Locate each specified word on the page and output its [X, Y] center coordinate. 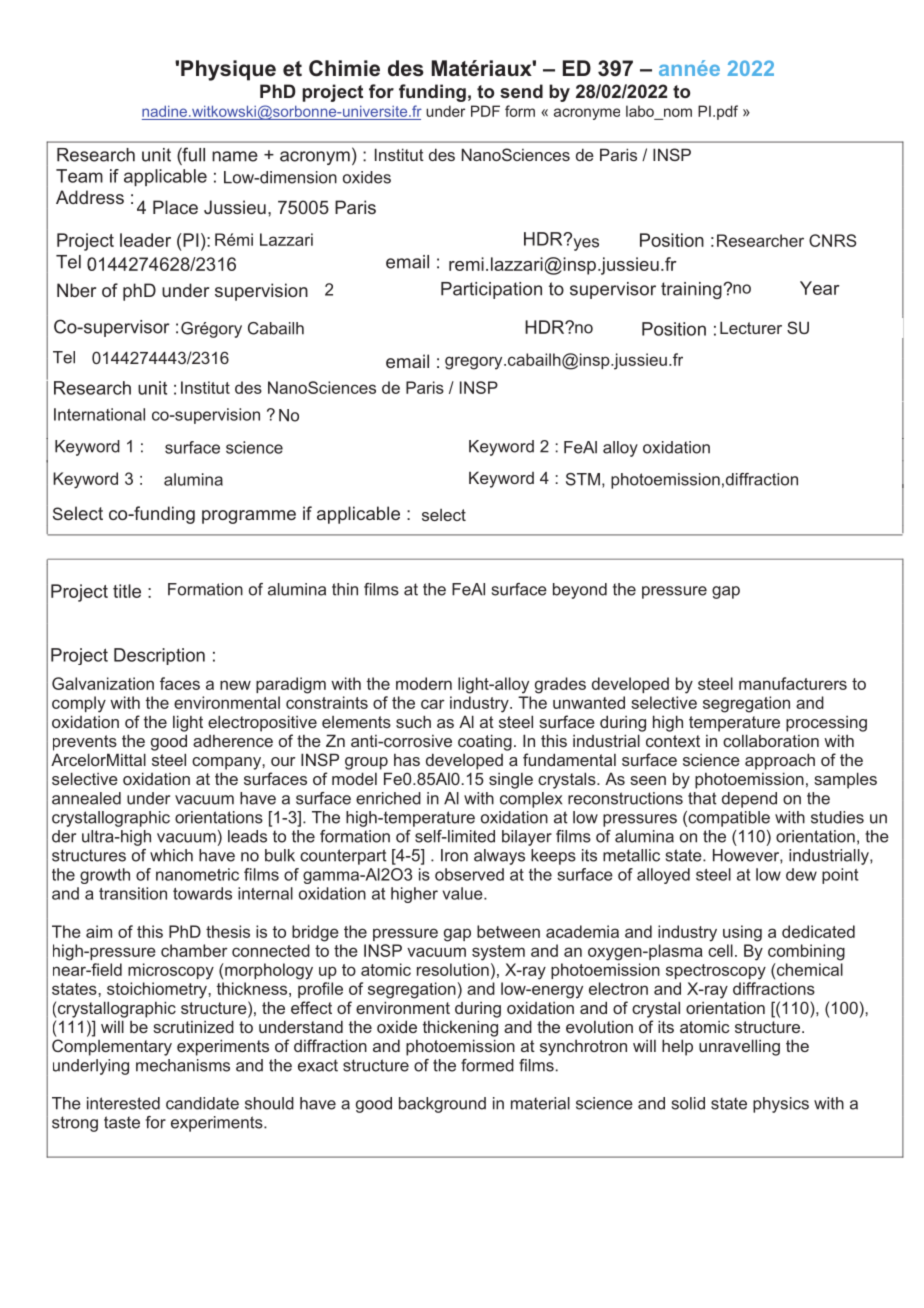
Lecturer [751, 327]
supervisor [613, 290]
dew [801, 874]
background [442, 1105]
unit [156, 155]
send [521, 91]
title [127, 591]
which [171, 855]
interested [123, 1103]
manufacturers [793, 683]
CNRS [832, 240]
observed [469, 874]
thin [345, 589]
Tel [68, 262]
